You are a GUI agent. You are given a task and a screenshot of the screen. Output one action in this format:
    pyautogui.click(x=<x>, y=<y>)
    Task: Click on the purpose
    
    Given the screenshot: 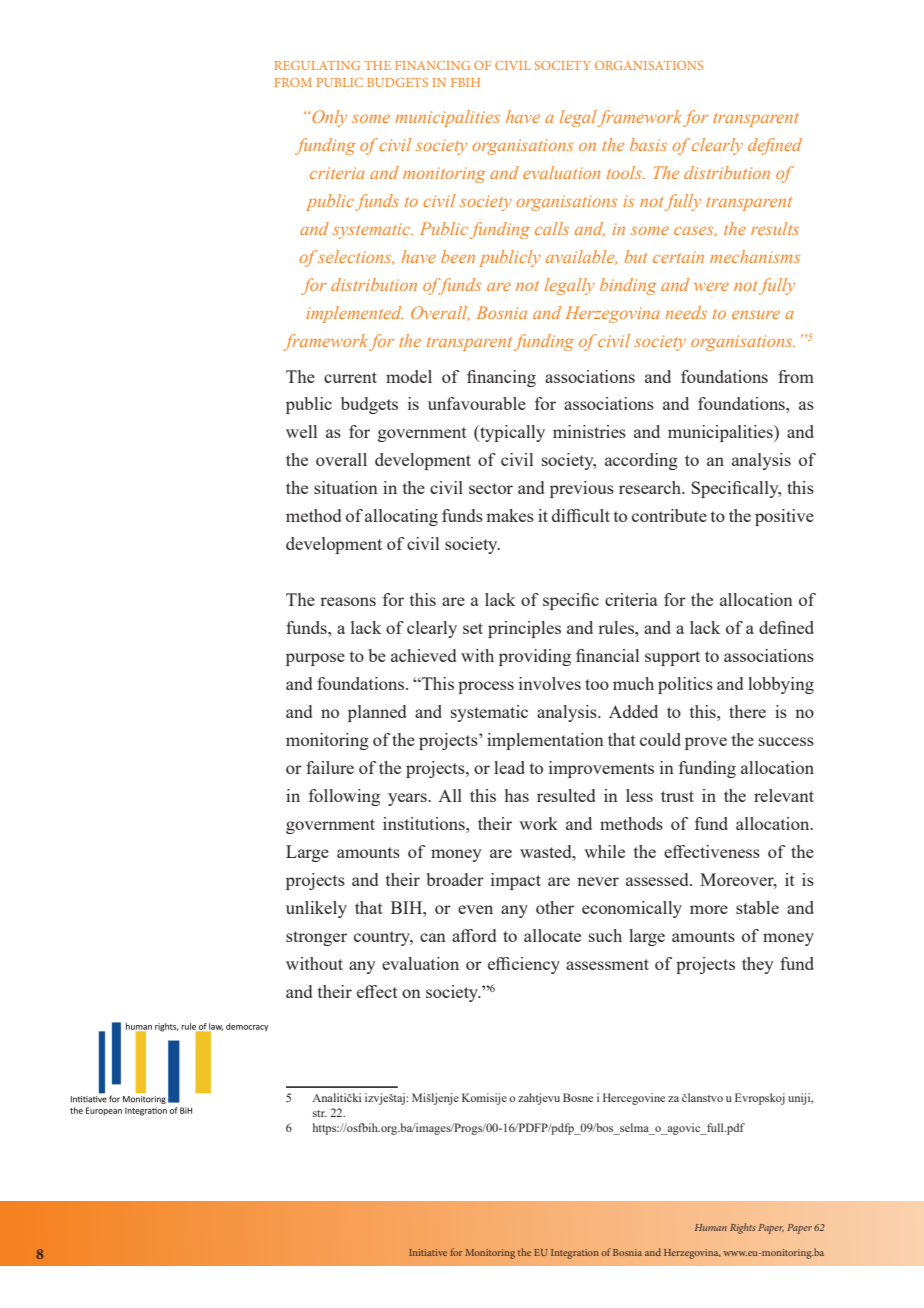 What is the action you would take?
    pyautogui.click(x=315, y=659)
